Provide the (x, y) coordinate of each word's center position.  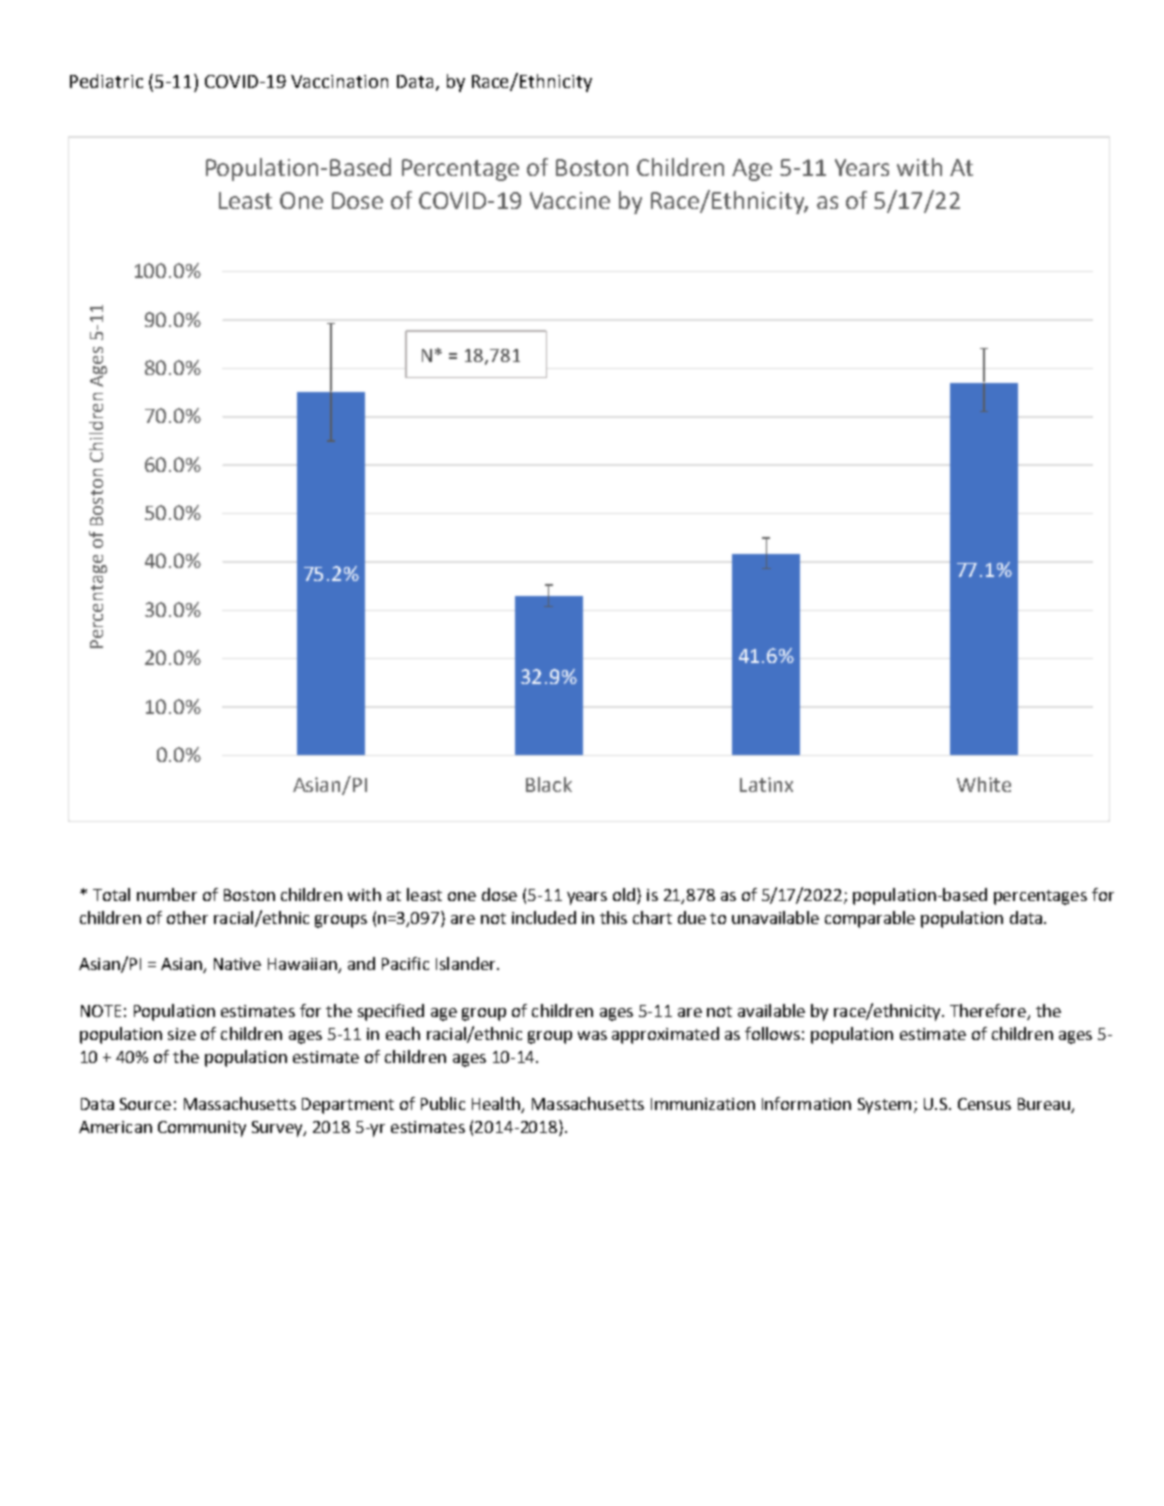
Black (549, 784)
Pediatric (106, 81)
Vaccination (339, 81)
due (692, 917)
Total (111, 894)
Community (202, 1129)
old (624, 894)
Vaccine (570, 200)
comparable (870, 919)
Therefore (988, 1010)
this (613, 917)
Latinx (766, 784)
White (984, 784)
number (167, 894)
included (544, 917)
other (187, 917)
